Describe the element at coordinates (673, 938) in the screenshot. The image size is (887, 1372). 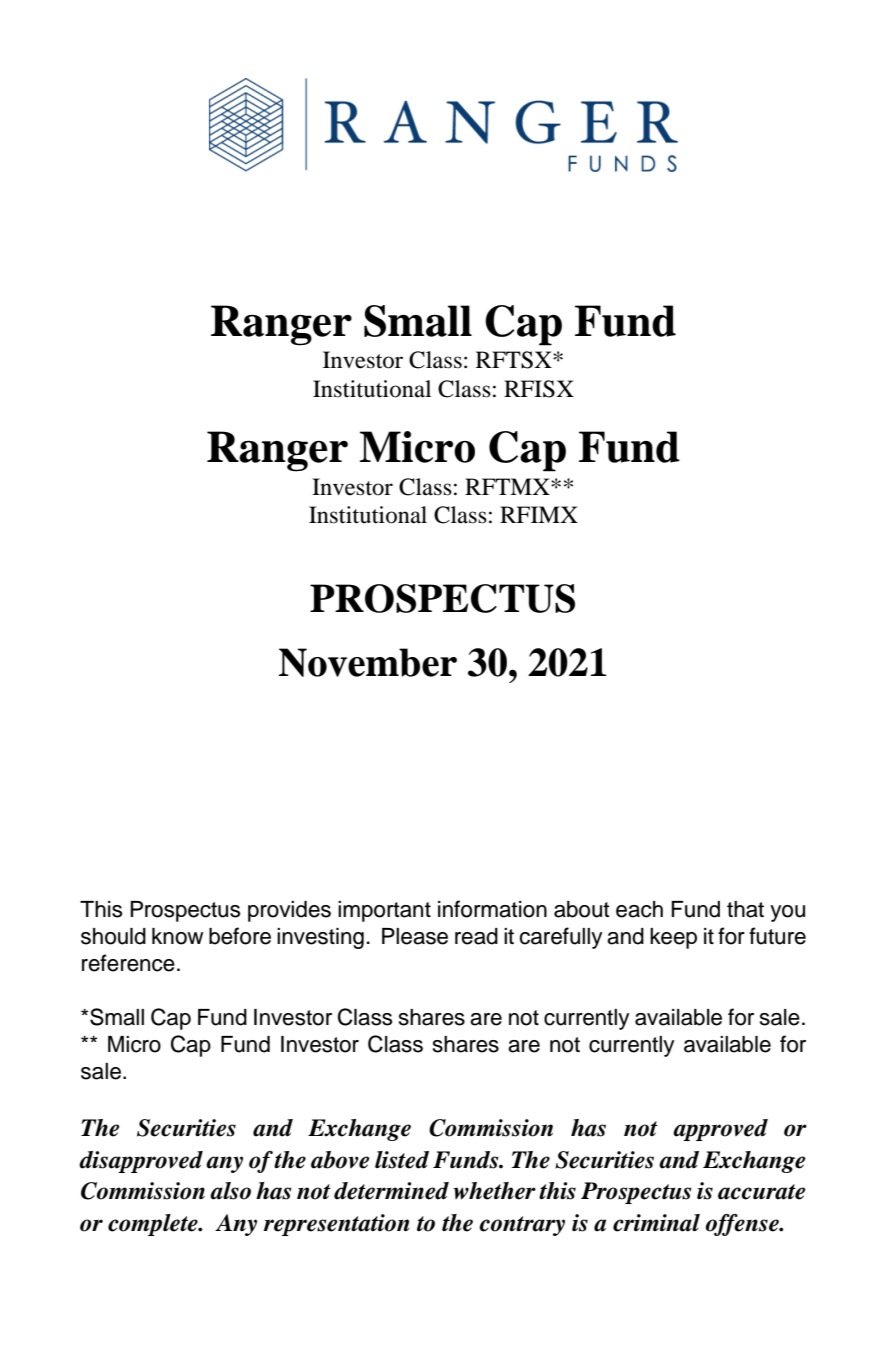
I see `keep` at that location.
